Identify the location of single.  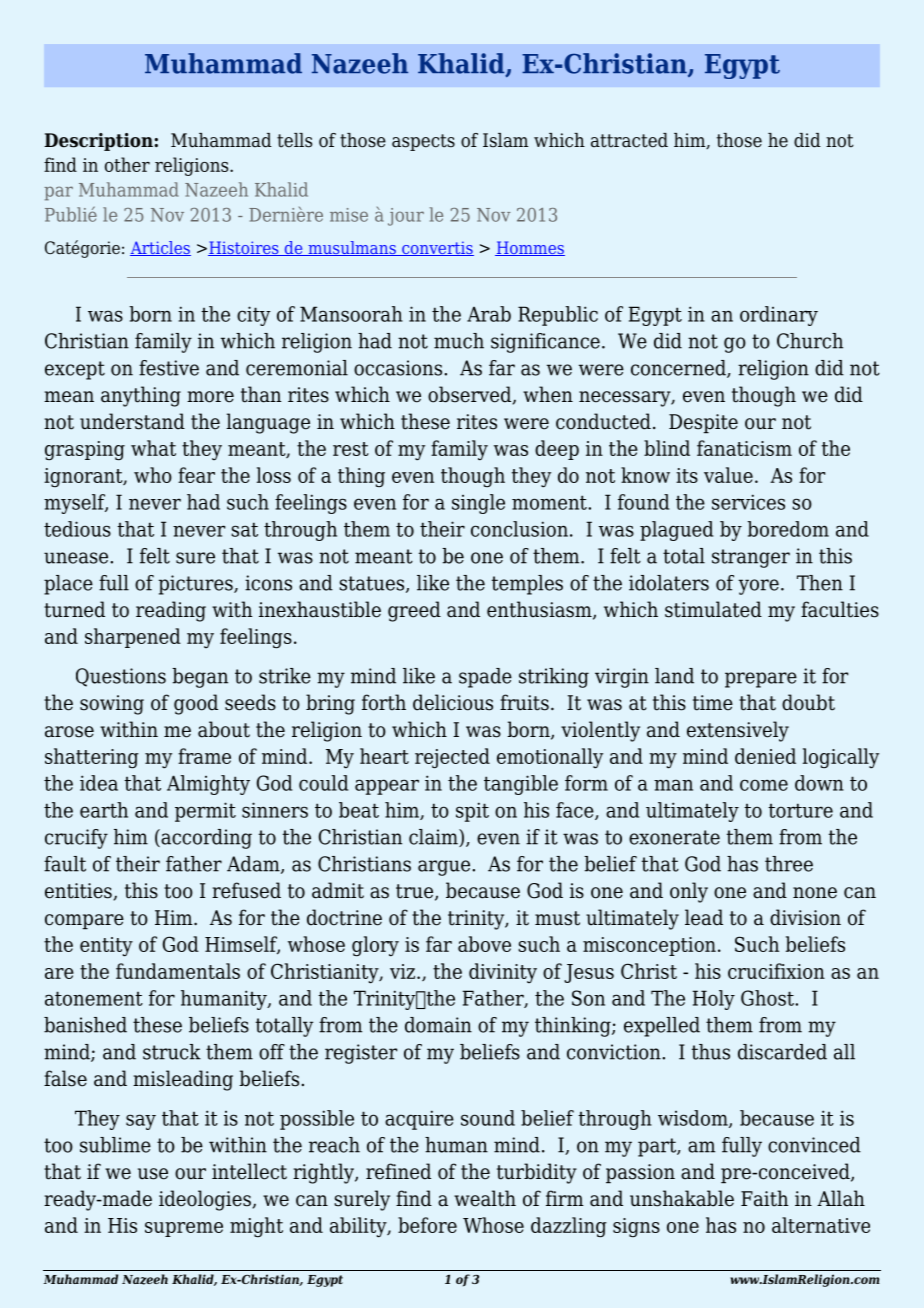
(478, 504).
